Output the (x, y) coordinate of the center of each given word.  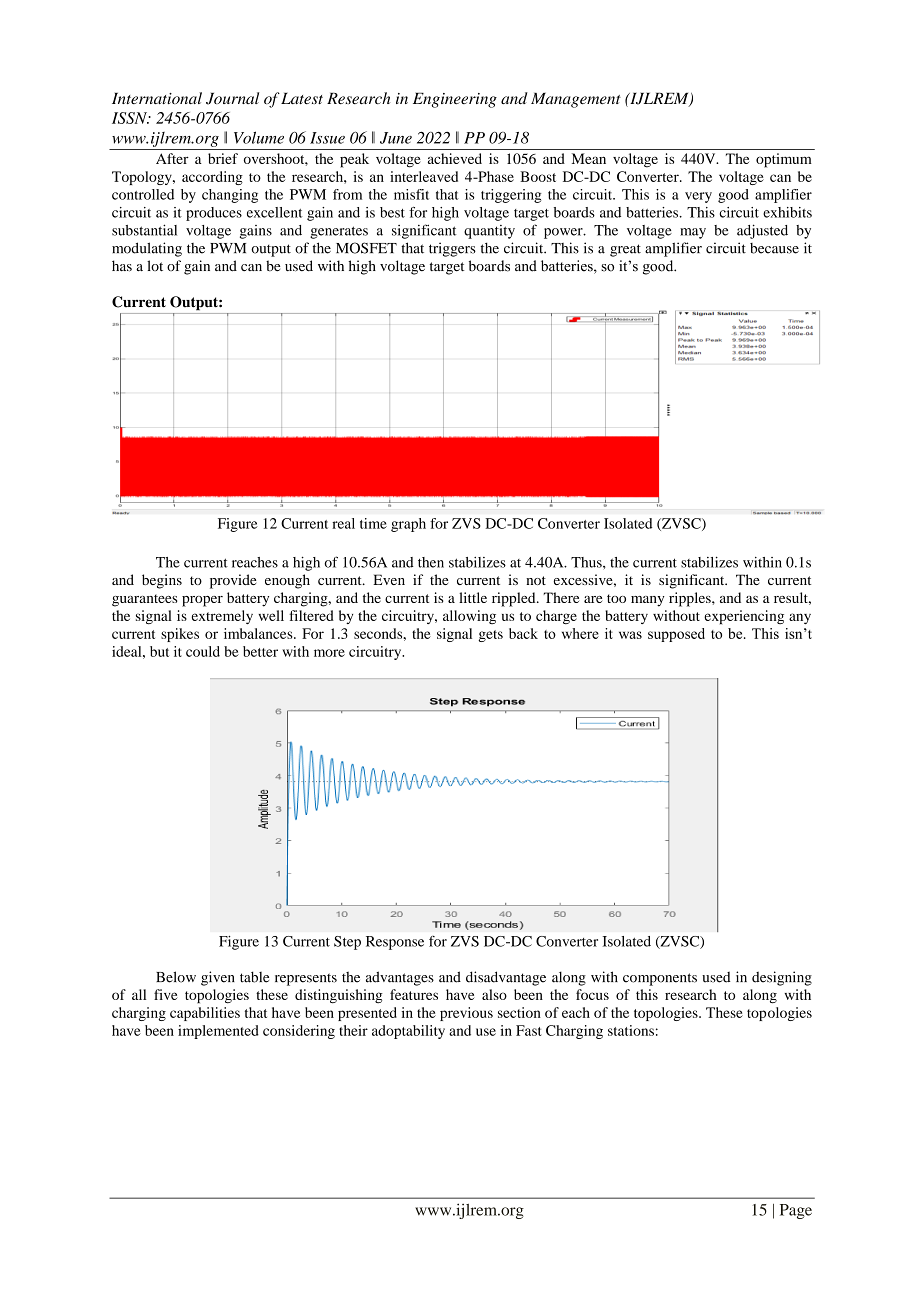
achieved (455, 158)
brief (223, 158)
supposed (676, 635)
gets (490, 636)
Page (796, 1211)
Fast (529, 1030)
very (698, 197)
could (203, 651)
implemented (218, 1032)
